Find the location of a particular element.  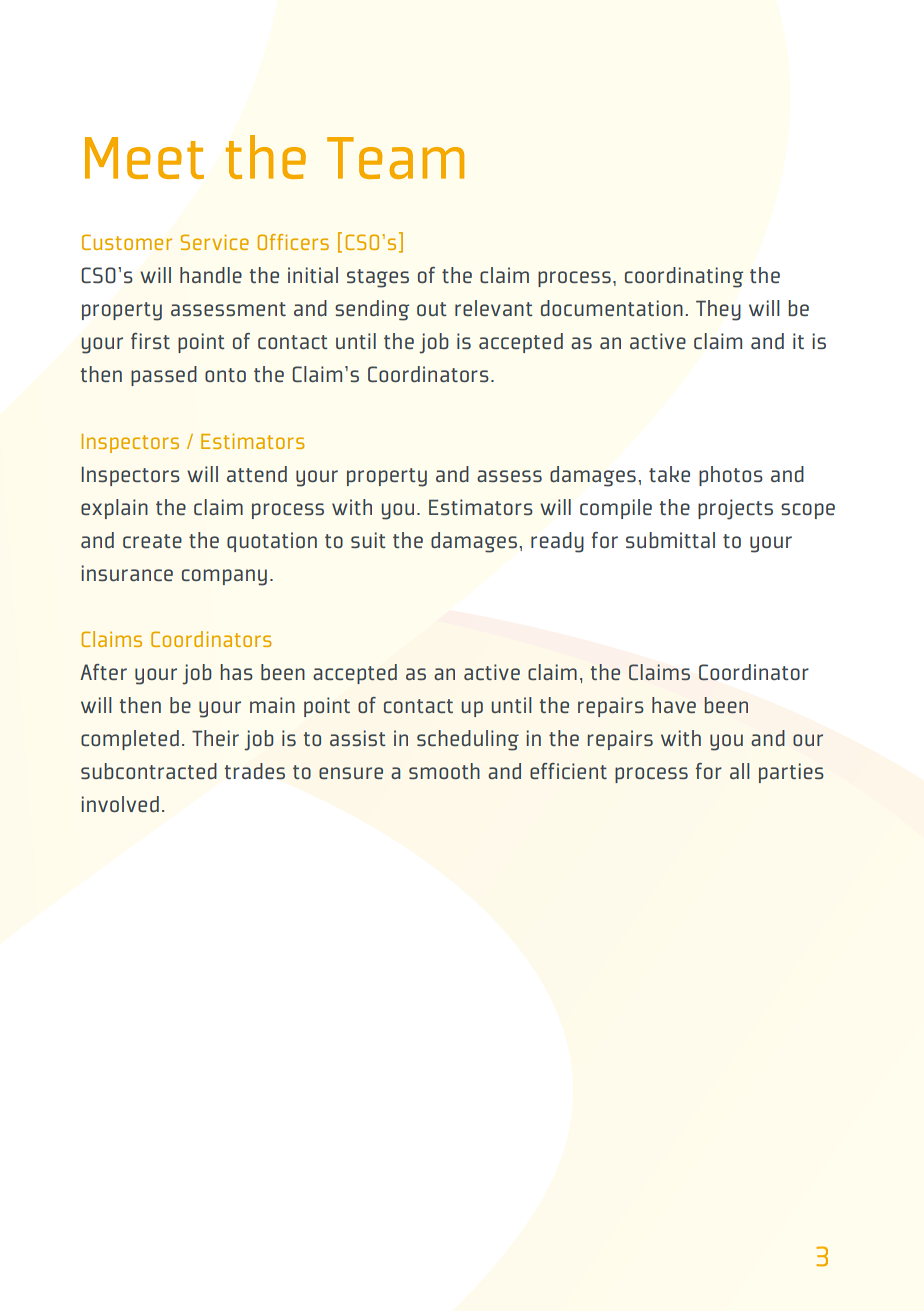

submittal is located at coordinates (670, 540).
